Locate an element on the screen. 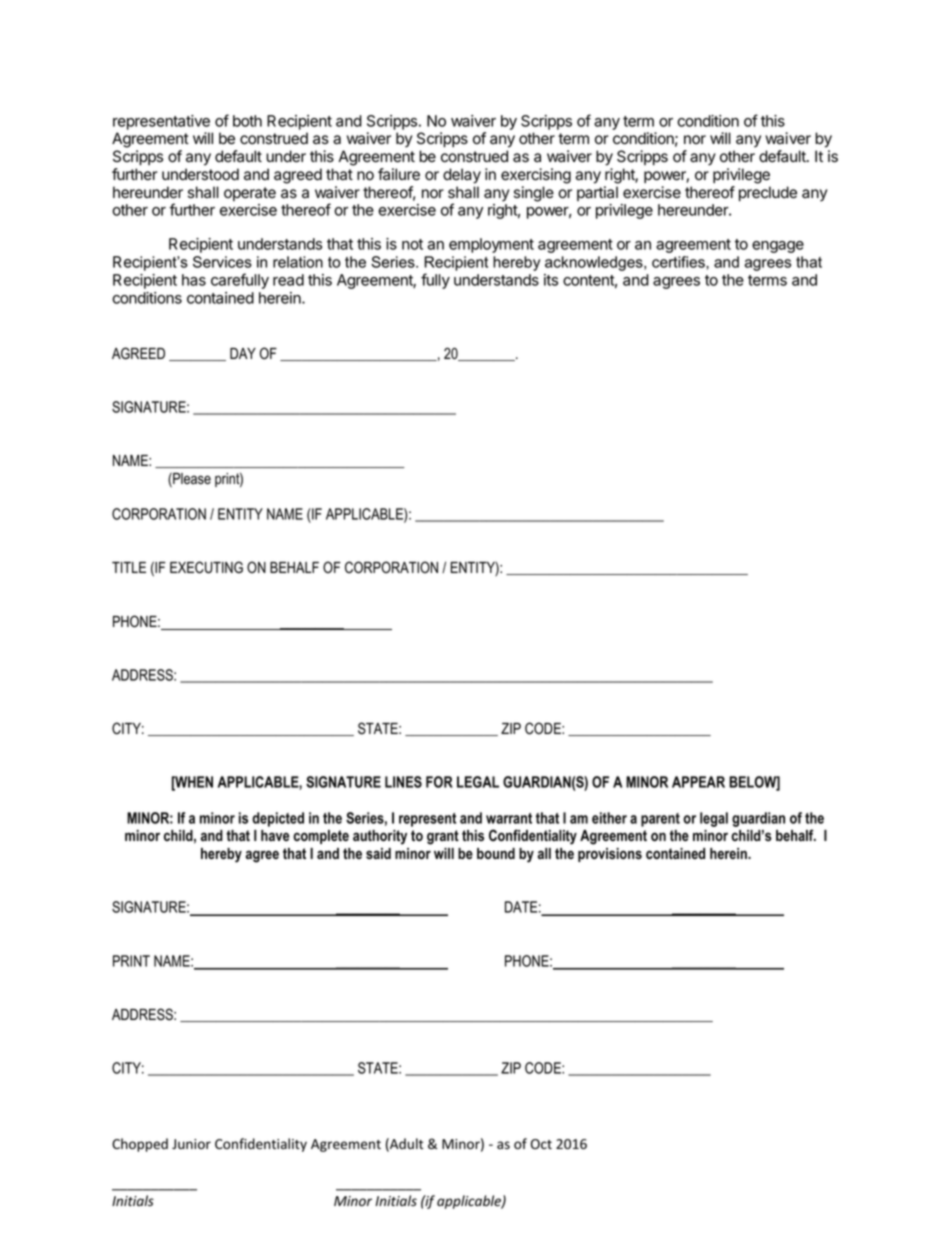 The width and height of the screenshot is (952, 1233). EXECUTING is located at coordinates (206, 567).
